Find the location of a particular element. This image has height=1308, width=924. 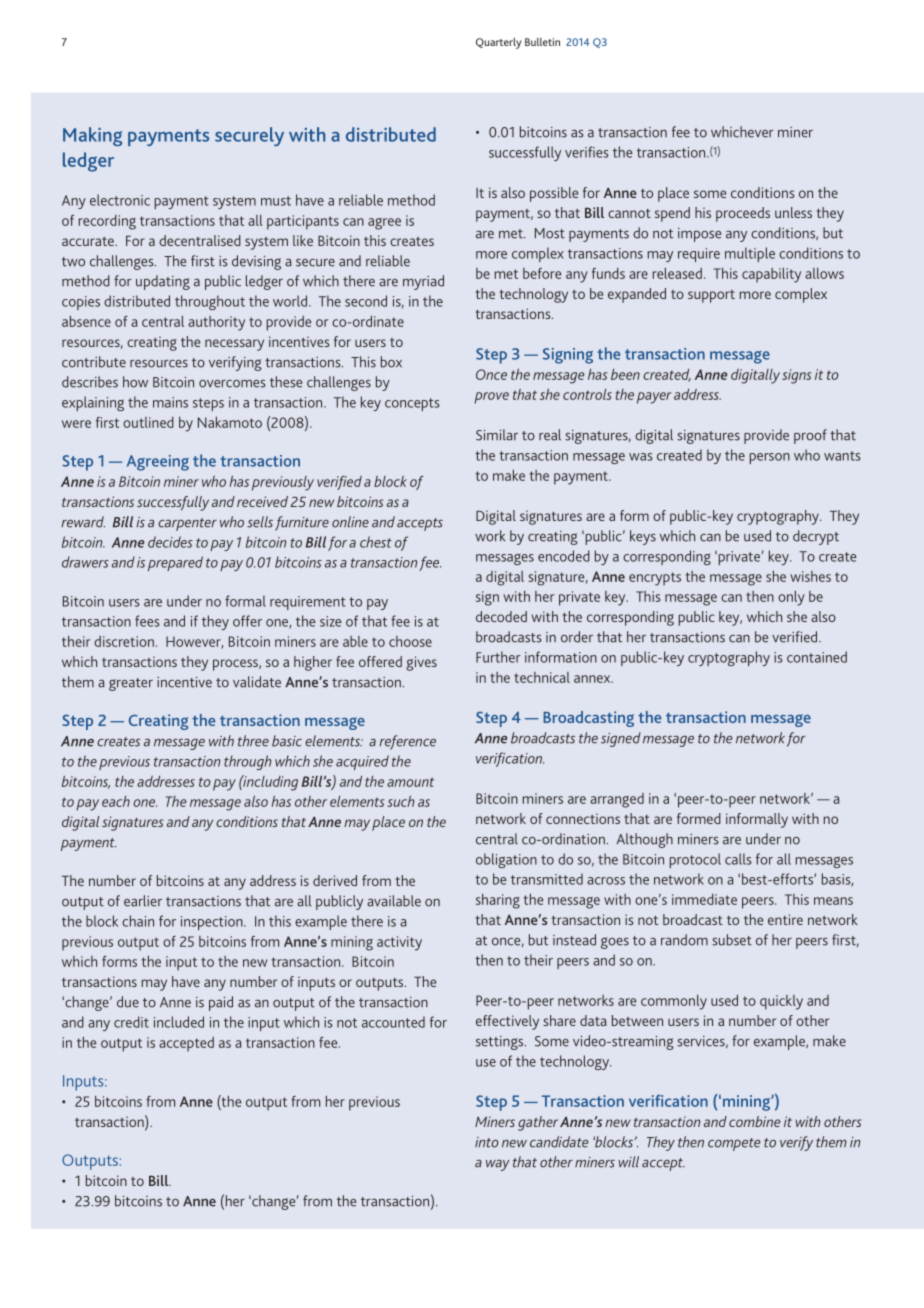

Similar is located at coordinates (497, 435).
